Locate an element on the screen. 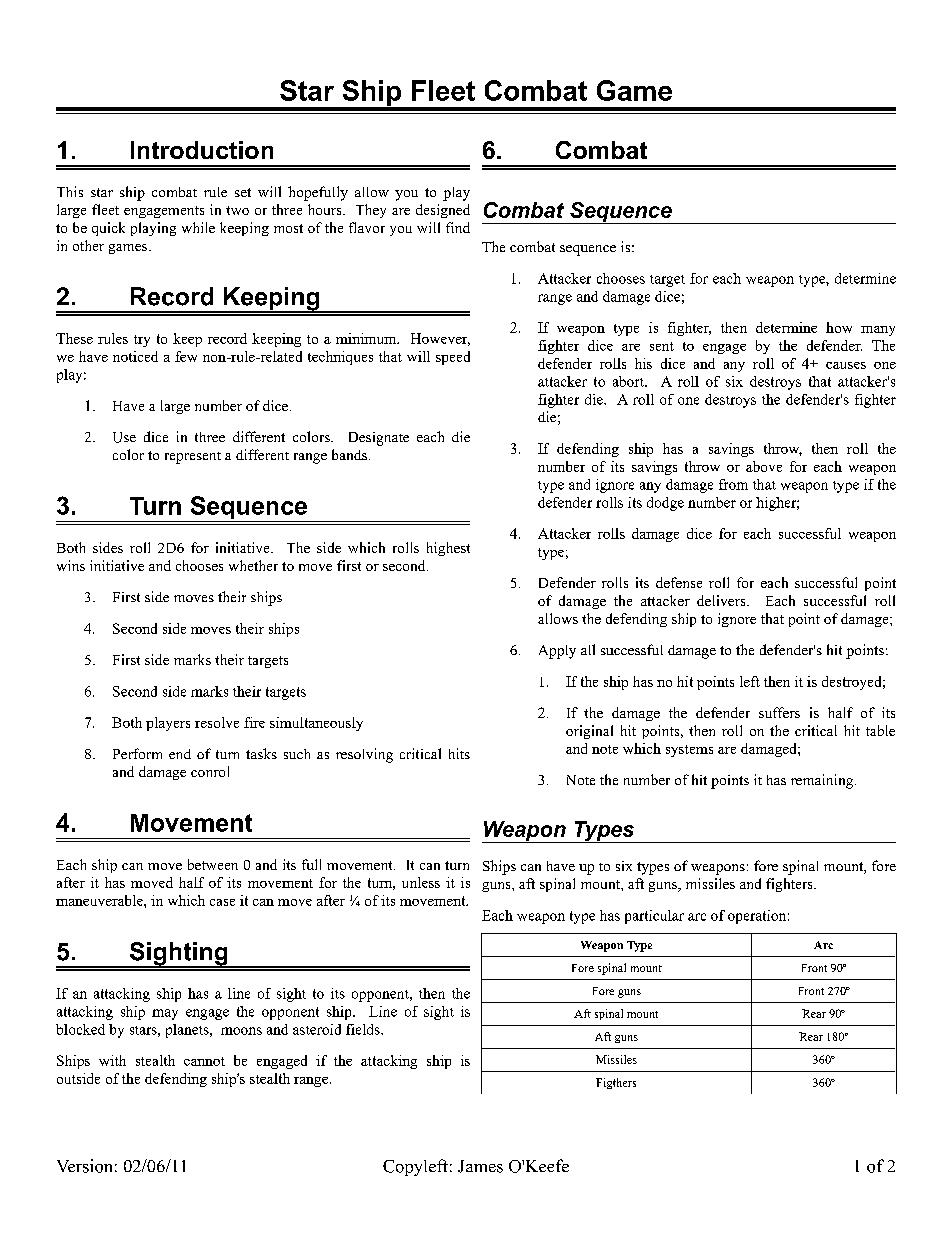 This screenshot has height=1233, width=952. designed is located at coordinates (443, 211).
